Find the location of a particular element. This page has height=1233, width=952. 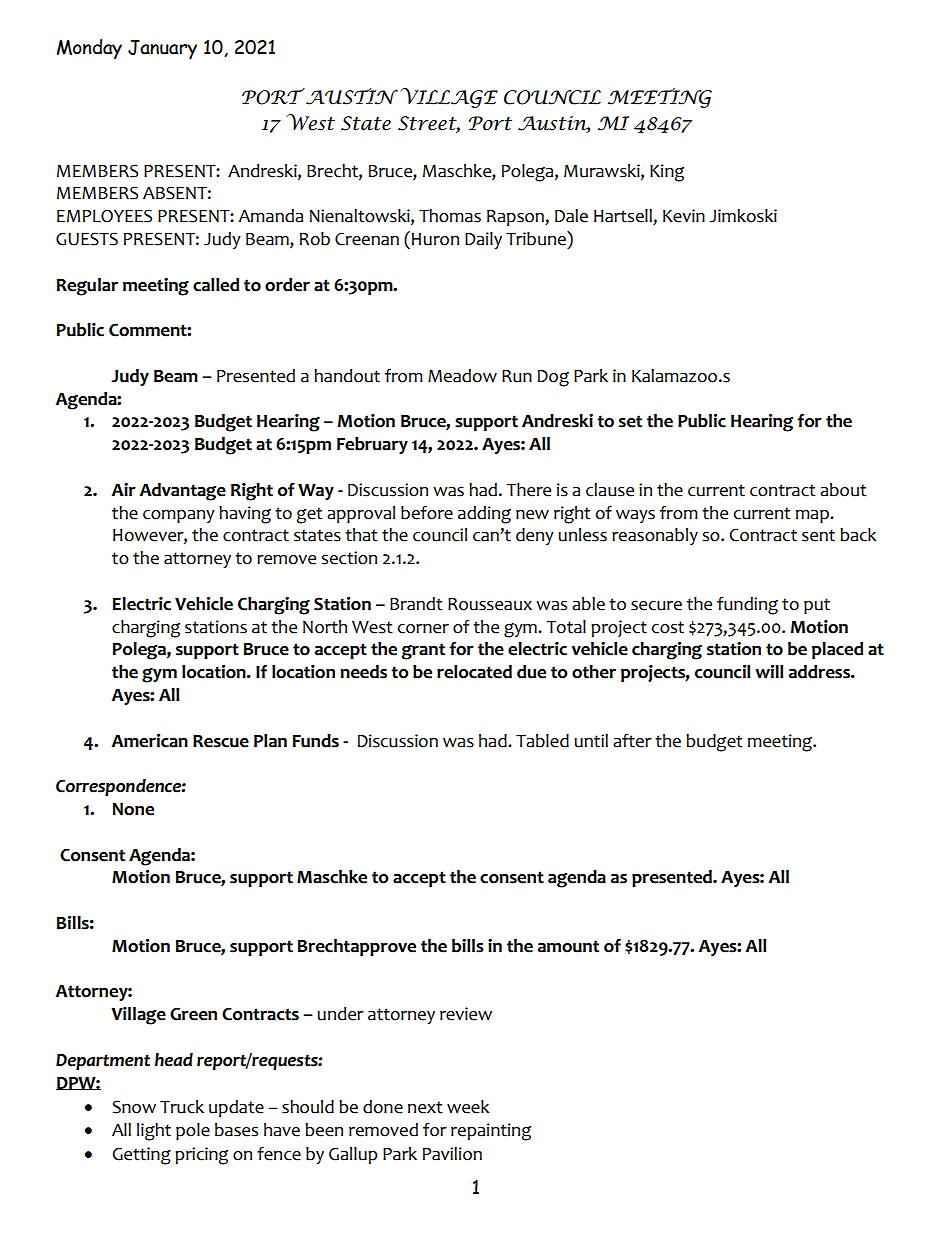

funding is located at coordinates (747, 606).
